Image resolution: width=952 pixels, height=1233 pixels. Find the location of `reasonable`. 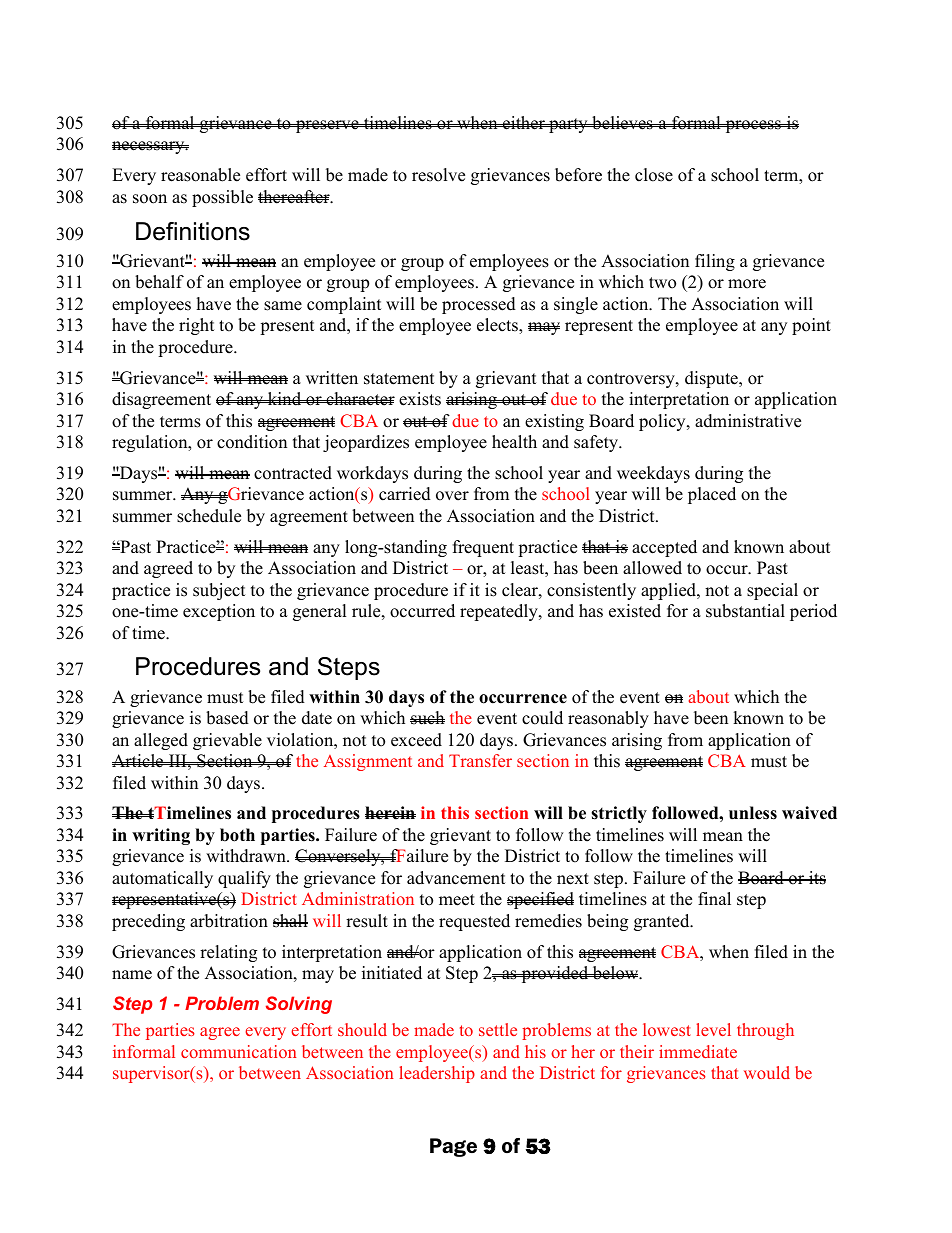

reasonable is located at coordinates (200, 175).
